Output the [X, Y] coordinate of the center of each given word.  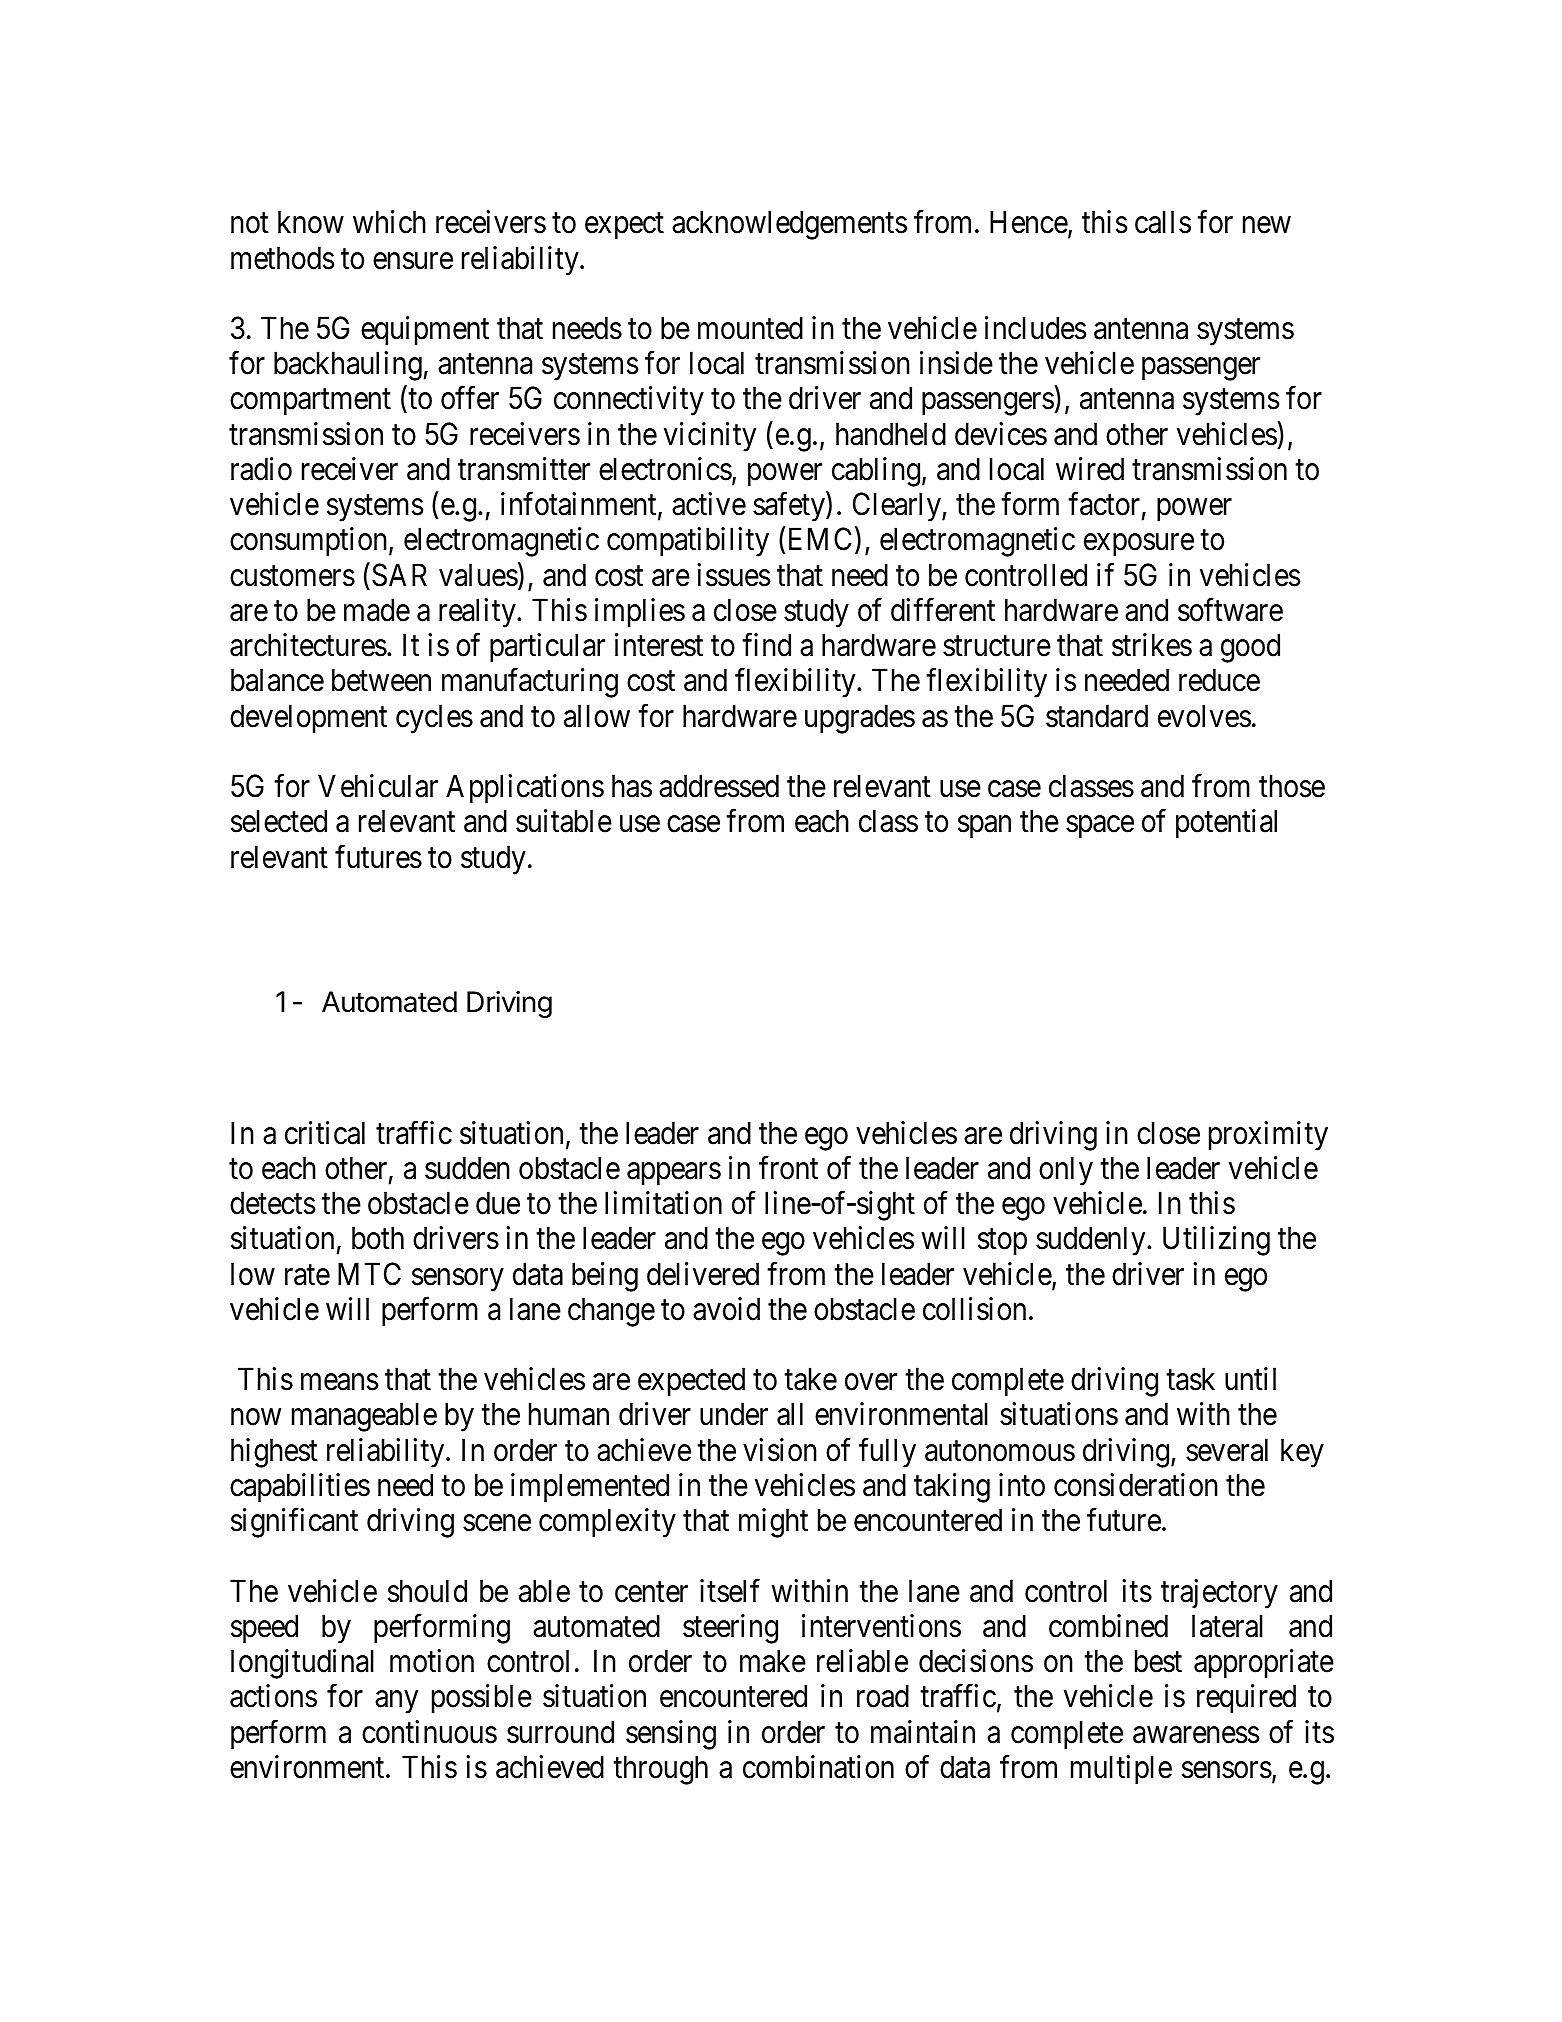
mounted [750, 328]
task [1190, 1379]
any [396, 1702]
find [766, 645]
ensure [413, 261]
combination [818, 1767]
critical [325, 1133]
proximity [1268, 1136]
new [1267, 225]
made [377, 610]
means [339, 1382]
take [810, 1379]
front [788, 1168]
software [1230, 610]
